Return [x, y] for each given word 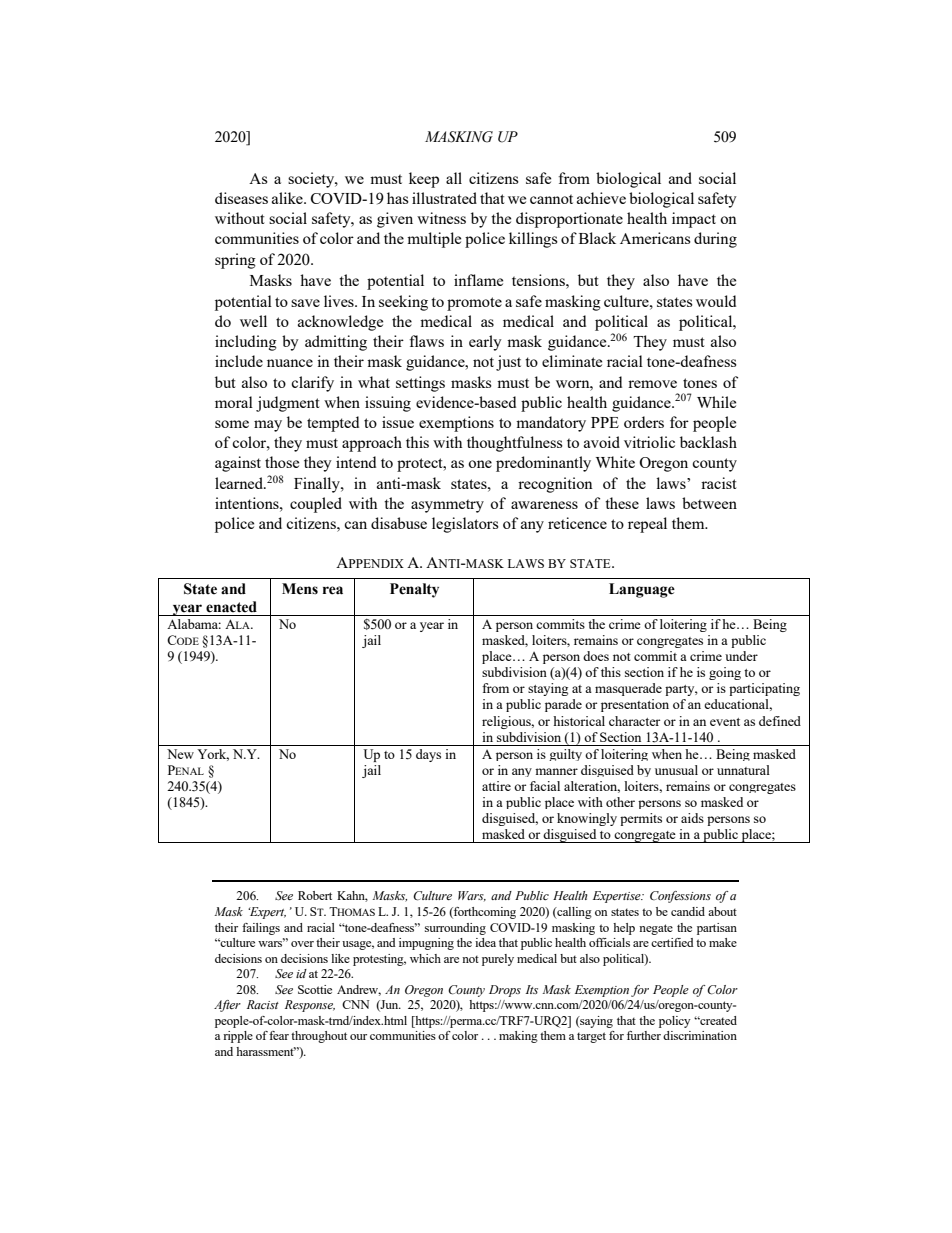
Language [642, 590]
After [227, 1006]
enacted [231, 607]
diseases [241, 198]
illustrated [444, 198]
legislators [465, 525]
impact [694, 220]
